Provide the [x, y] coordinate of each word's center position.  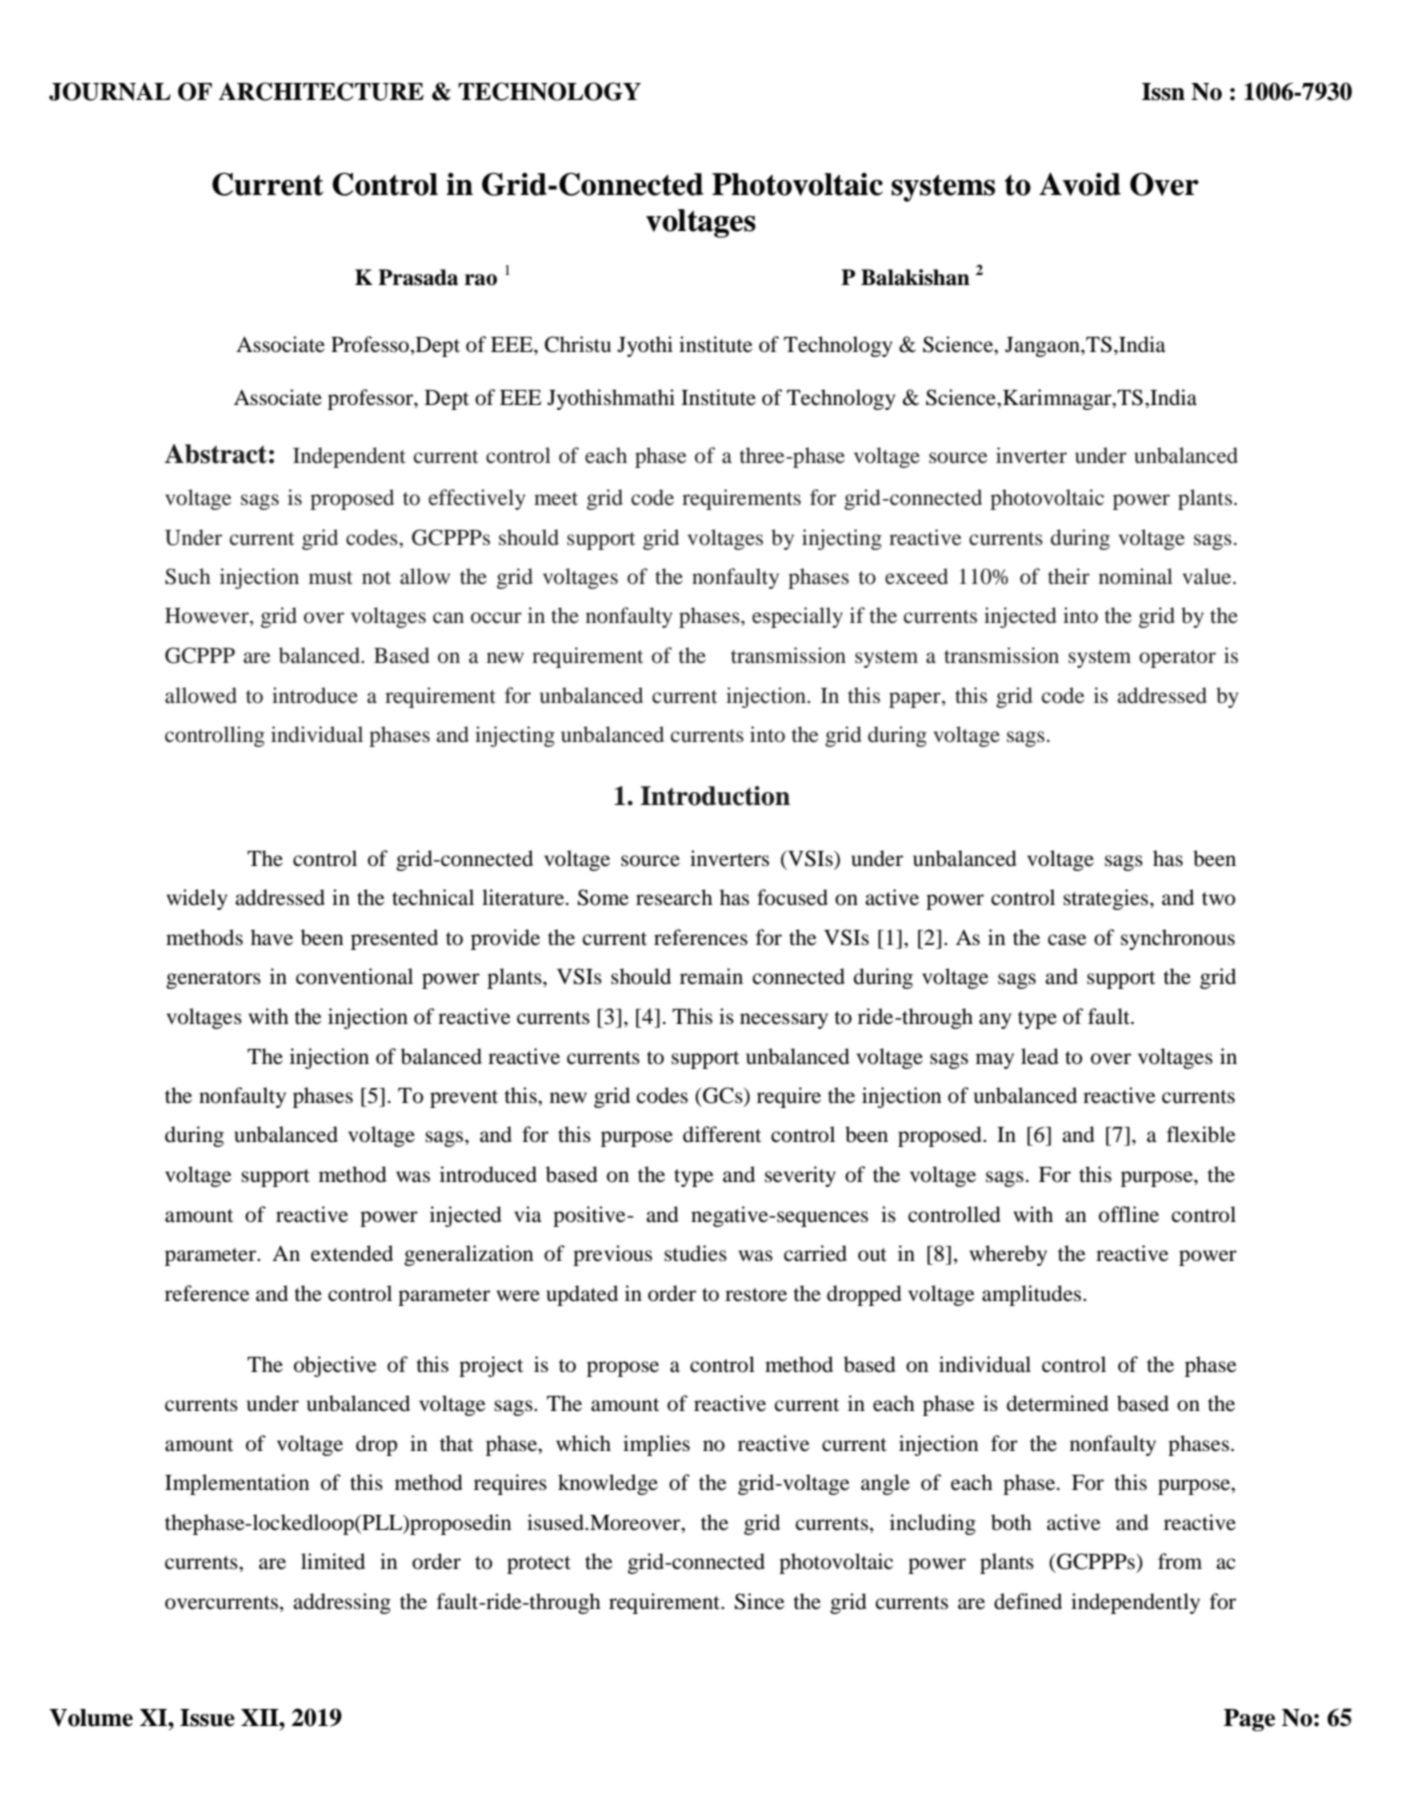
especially [797, 617]
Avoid [1080, 184]
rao [481, 280]
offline [1129, 1214]
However [208, 617]
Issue [207, 1718]
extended [352, 1253]
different [722, 1134]
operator [1177, 659]
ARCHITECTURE [321, 91]
